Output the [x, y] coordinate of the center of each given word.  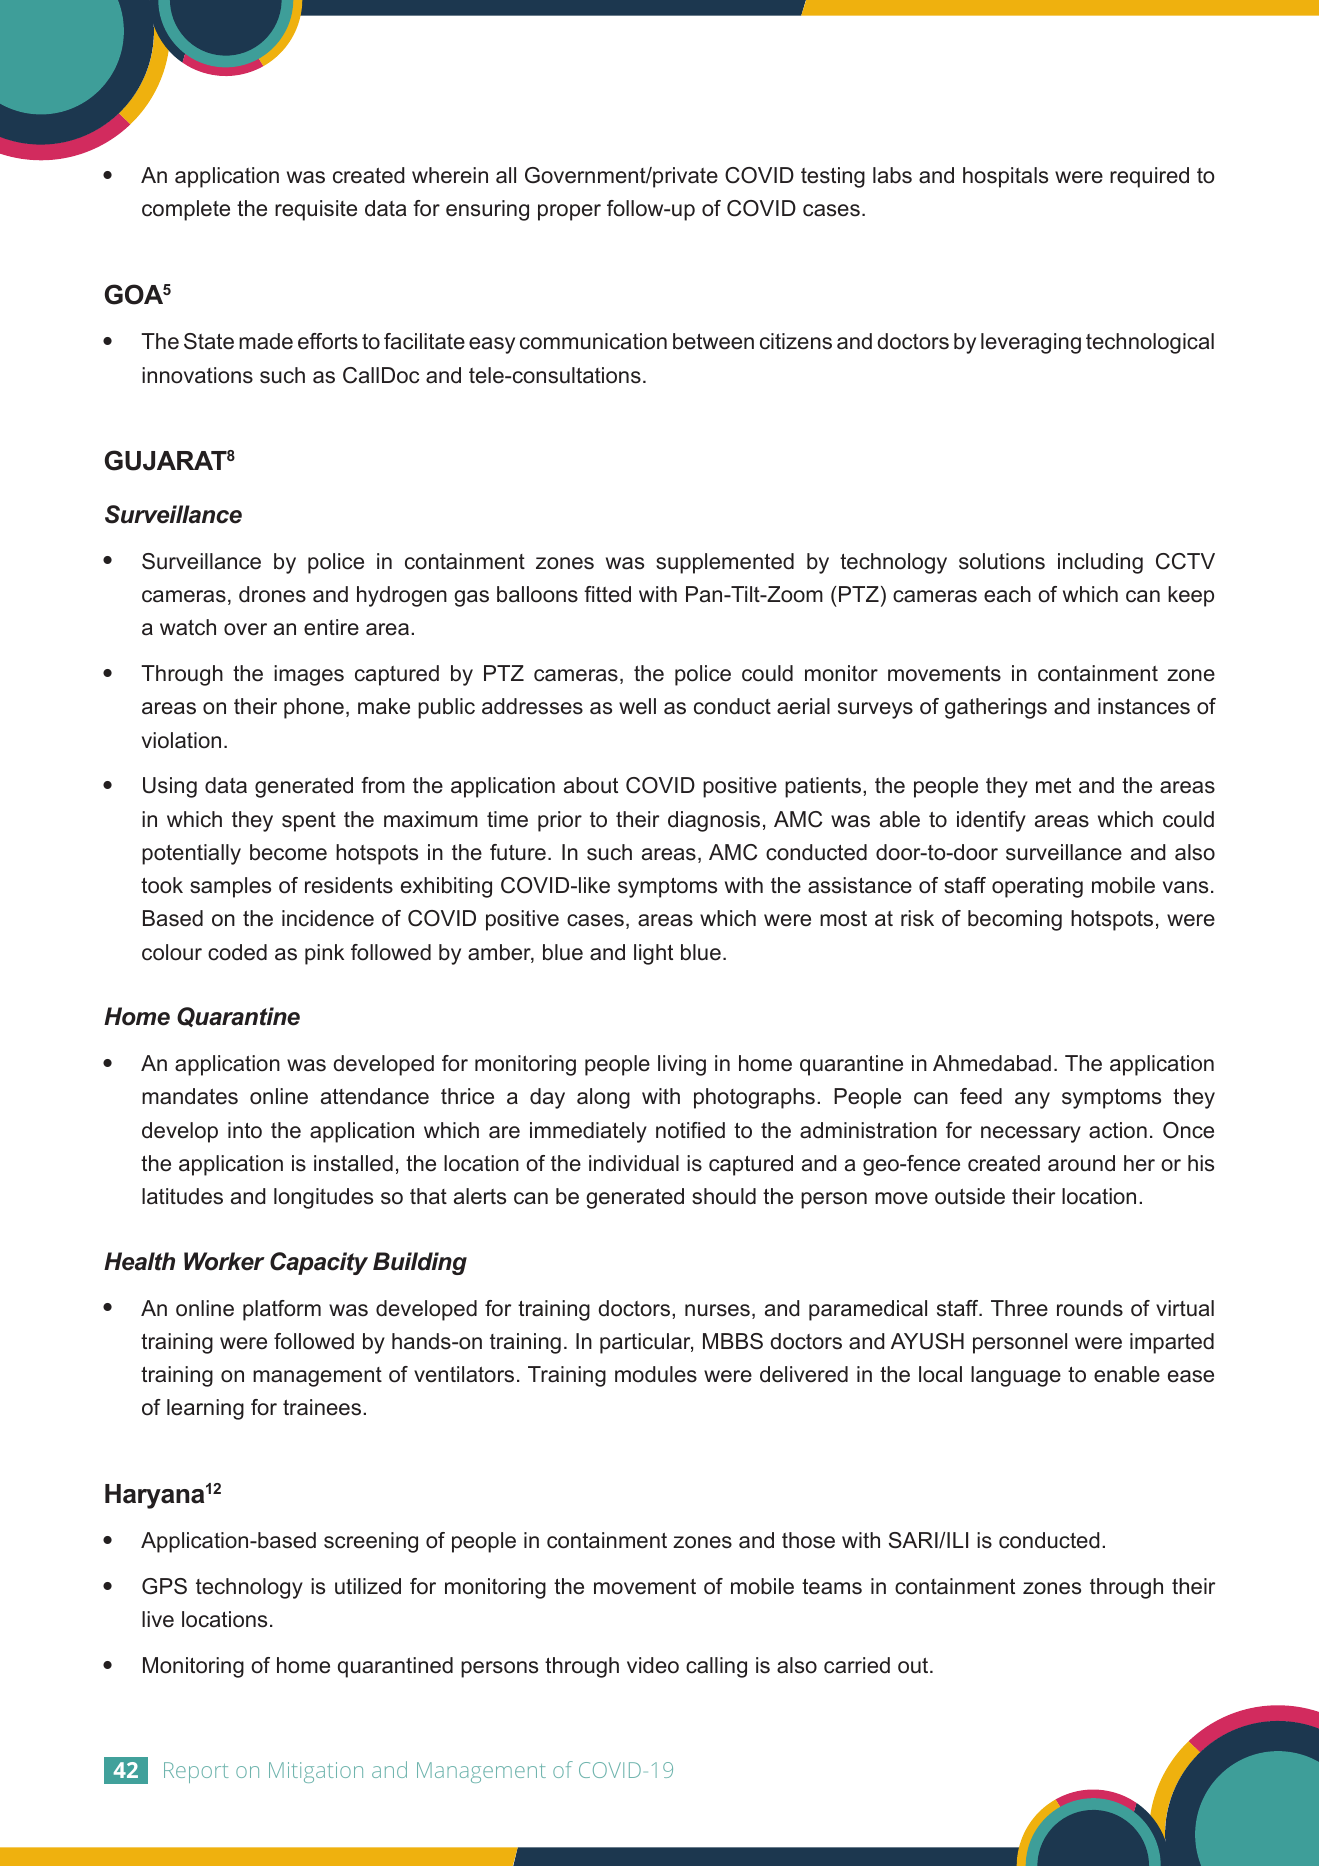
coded [237, 952]
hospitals [1005, 177]
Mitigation [316, 1772]
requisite [316, 210]
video [653, 1665]
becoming [1015, 920]
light [653, 954]
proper [569, 212]
